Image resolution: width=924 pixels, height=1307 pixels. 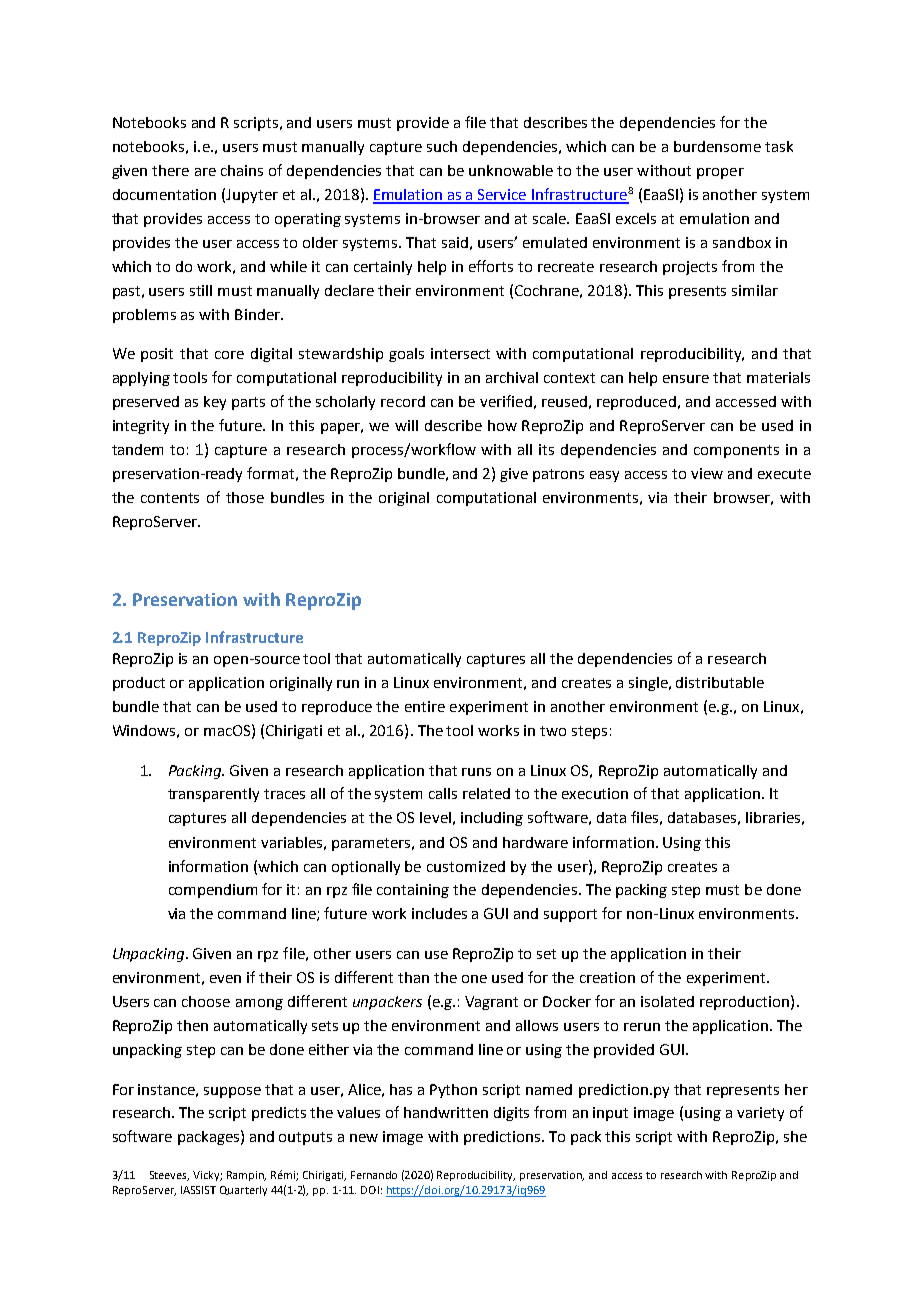 What do you see at coordinates (720, 173) in the document?
I see `proper` at bounding box center [720, 173].
